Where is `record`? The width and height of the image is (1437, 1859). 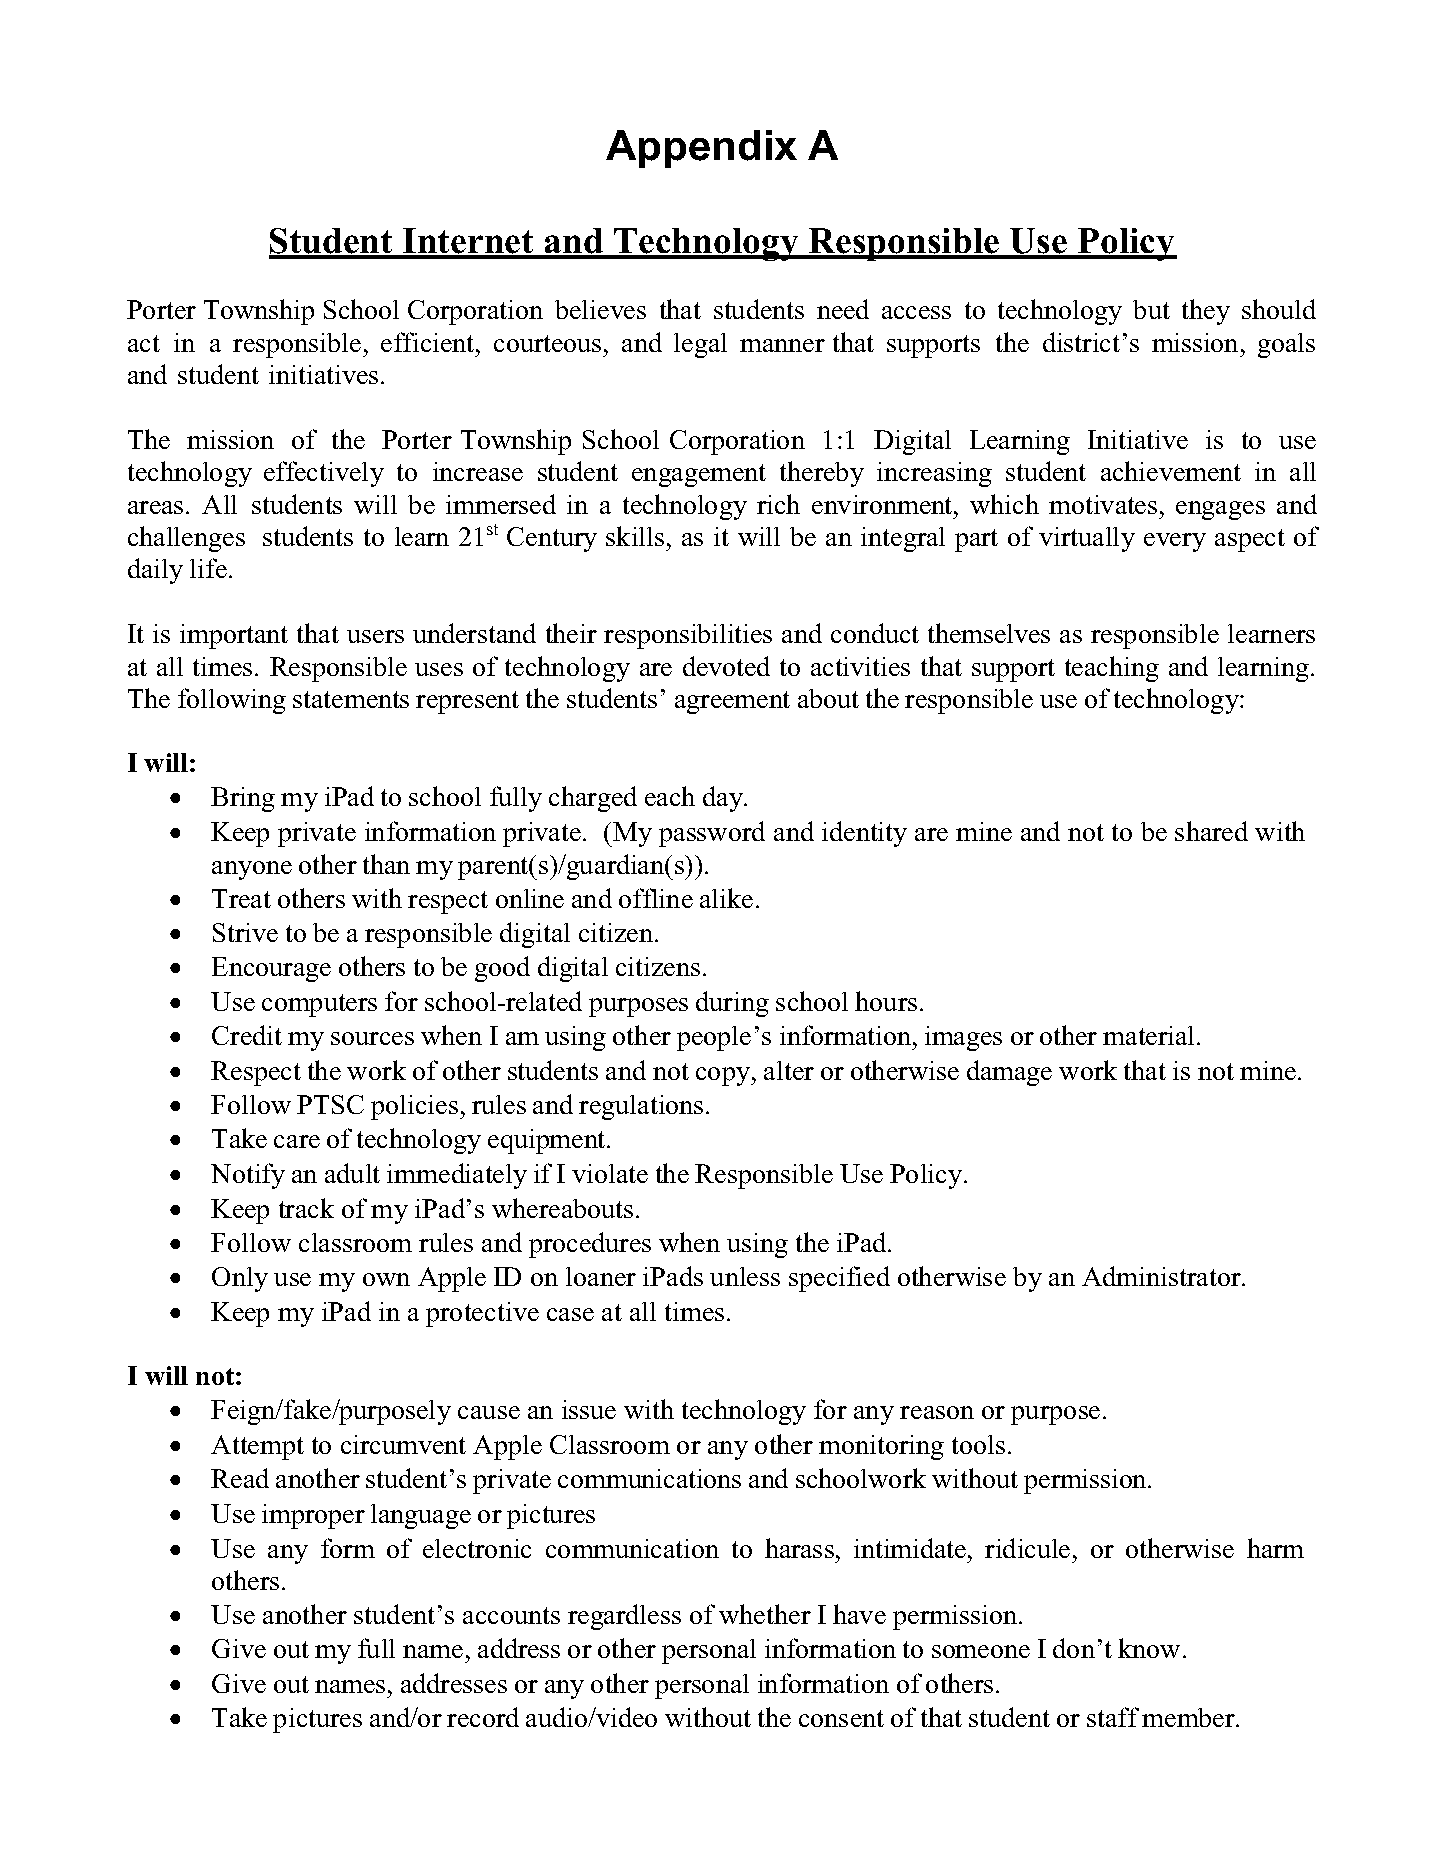
record is located at coordinates (483, 1717).
